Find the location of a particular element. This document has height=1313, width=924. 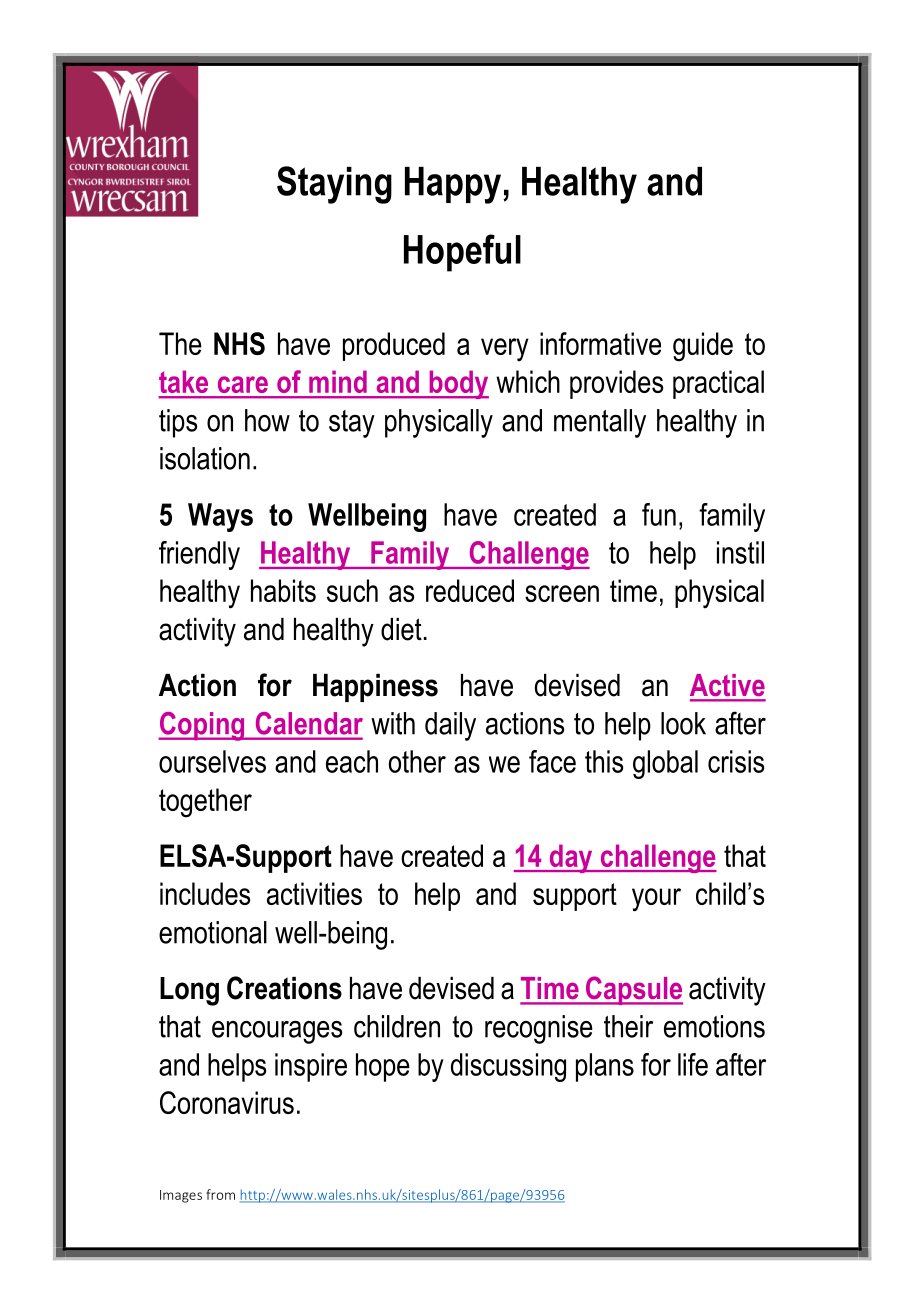

life is located at coordinates (693, 1064).
